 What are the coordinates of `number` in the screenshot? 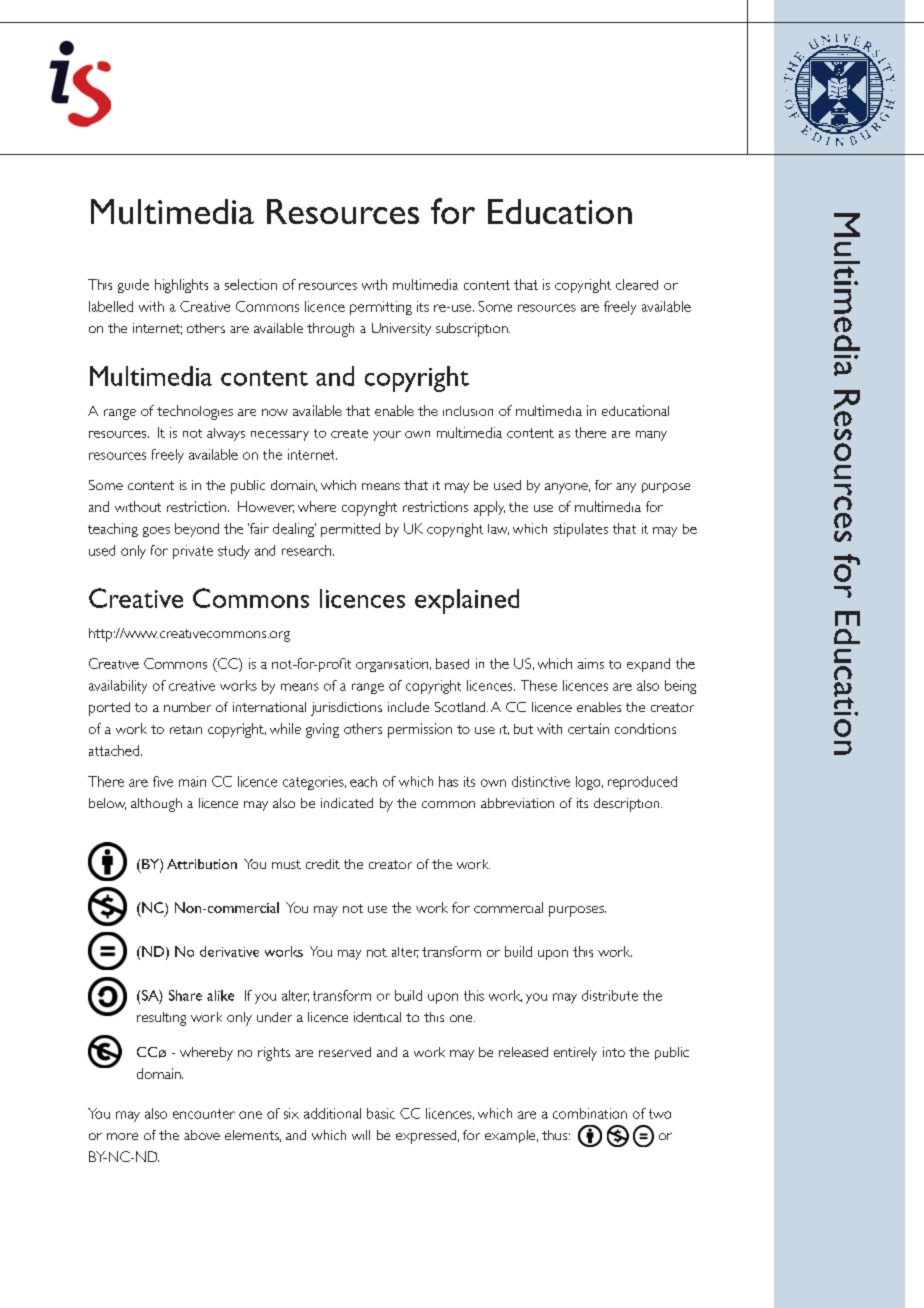 It's located at (187, 707).
